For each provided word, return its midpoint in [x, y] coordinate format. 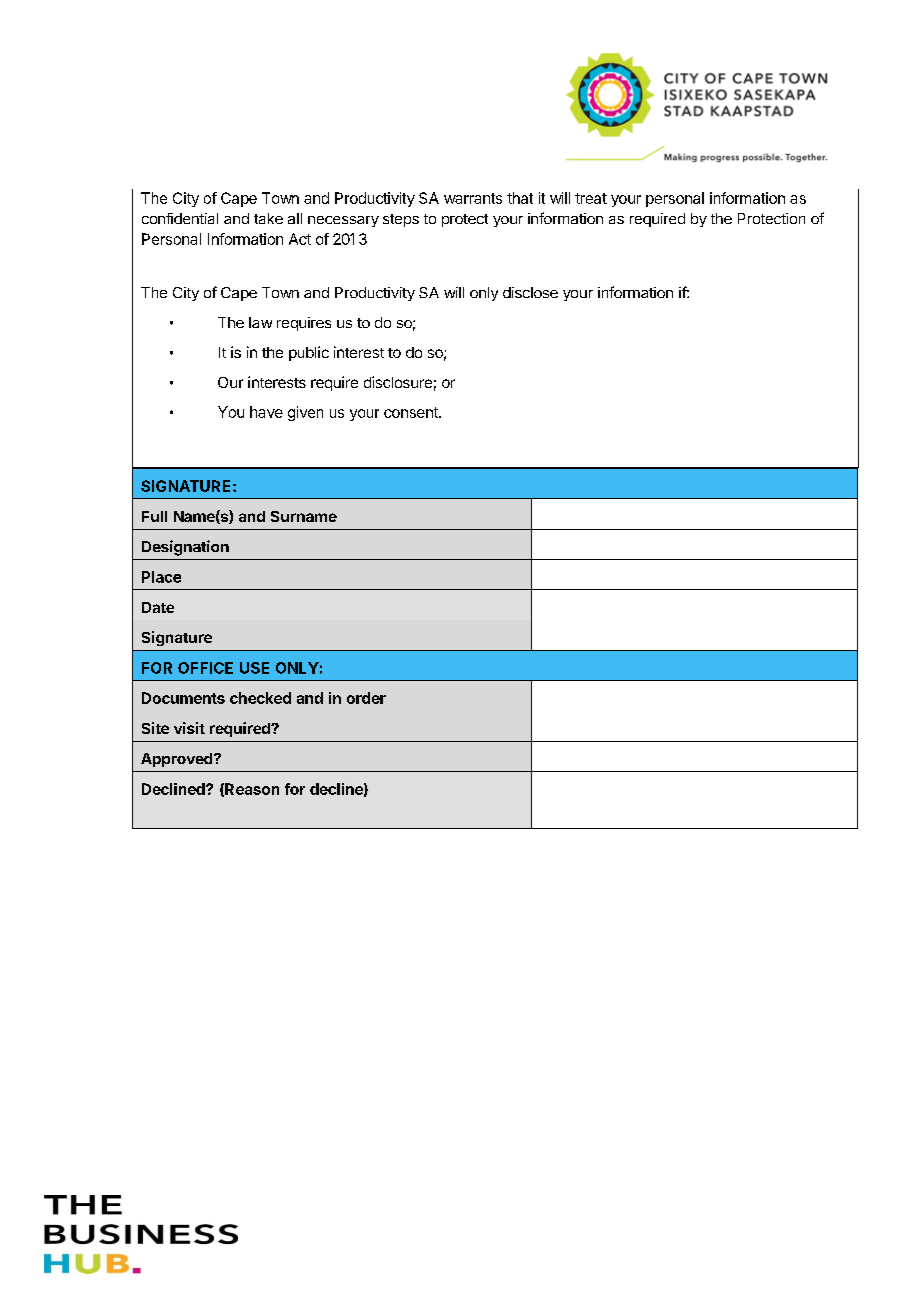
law [260, 322]
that [520, 198]
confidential [180, 218]
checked [260, 698]
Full [154, 516]
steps [401, 220]
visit [189, 728]
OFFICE [205, 668]
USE [254, 668]
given [305, 413]
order [366, 698]
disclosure [398, 382]
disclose [530, 292]
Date [158, 607]
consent [412, 412]
